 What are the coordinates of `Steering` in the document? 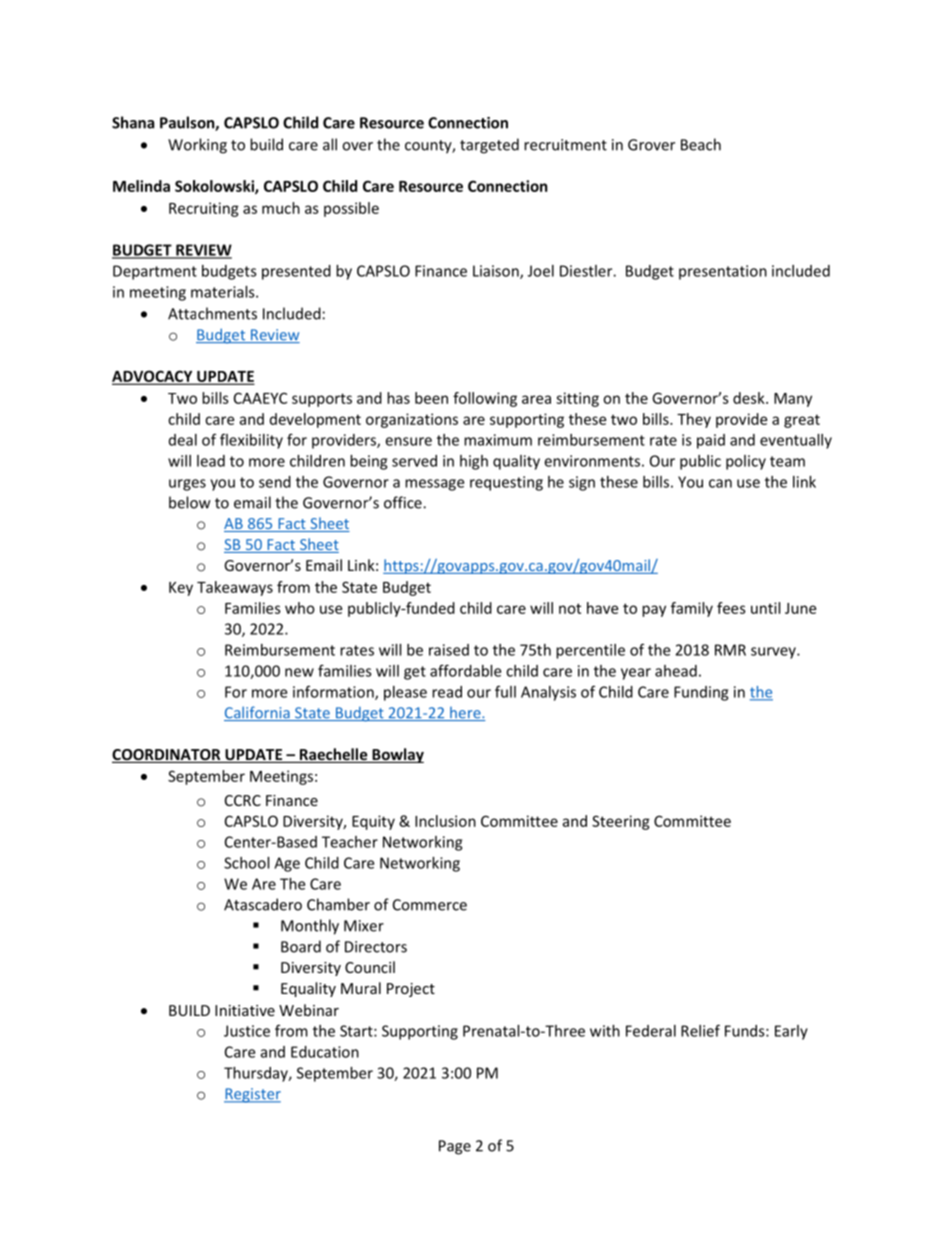 It's located at (621, 822).
